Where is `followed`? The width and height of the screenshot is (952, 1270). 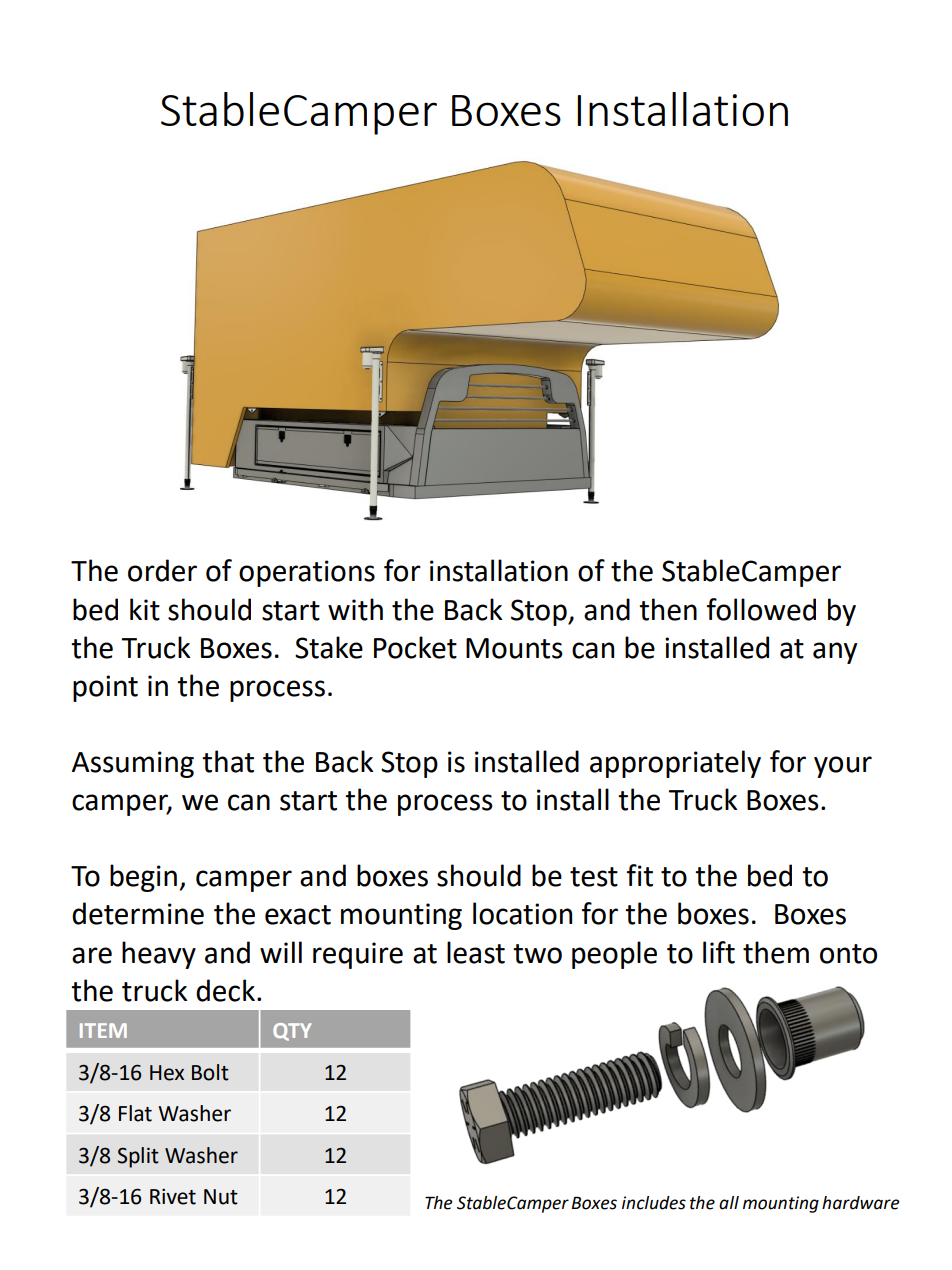
followed is located at coordinates (761, 609).
